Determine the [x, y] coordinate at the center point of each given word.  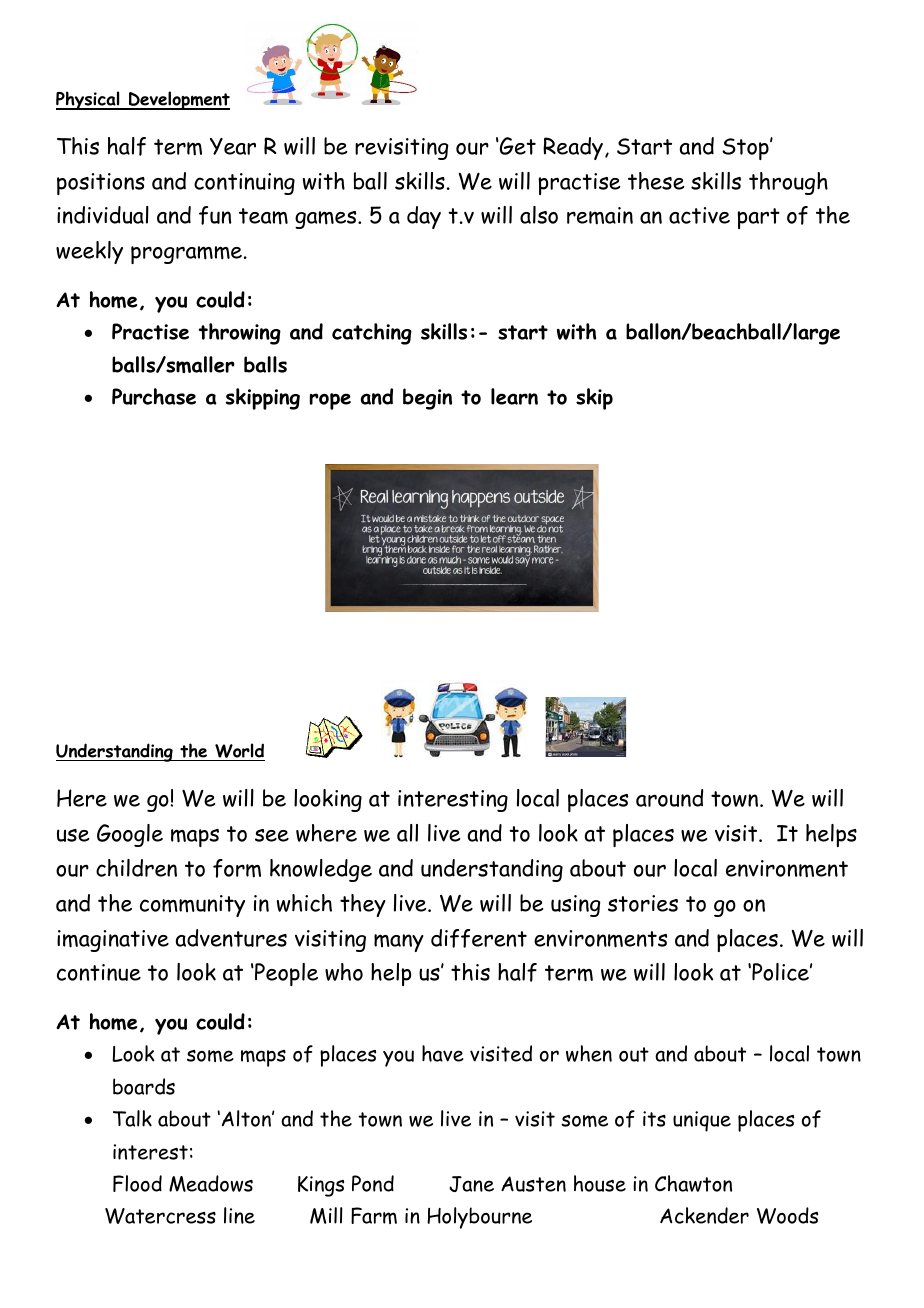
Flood [137, 1183]
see [272, 835]
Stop [746, 149]
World [239, 752]
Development [178, 100]
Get [517, 146]
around [669, 798]
